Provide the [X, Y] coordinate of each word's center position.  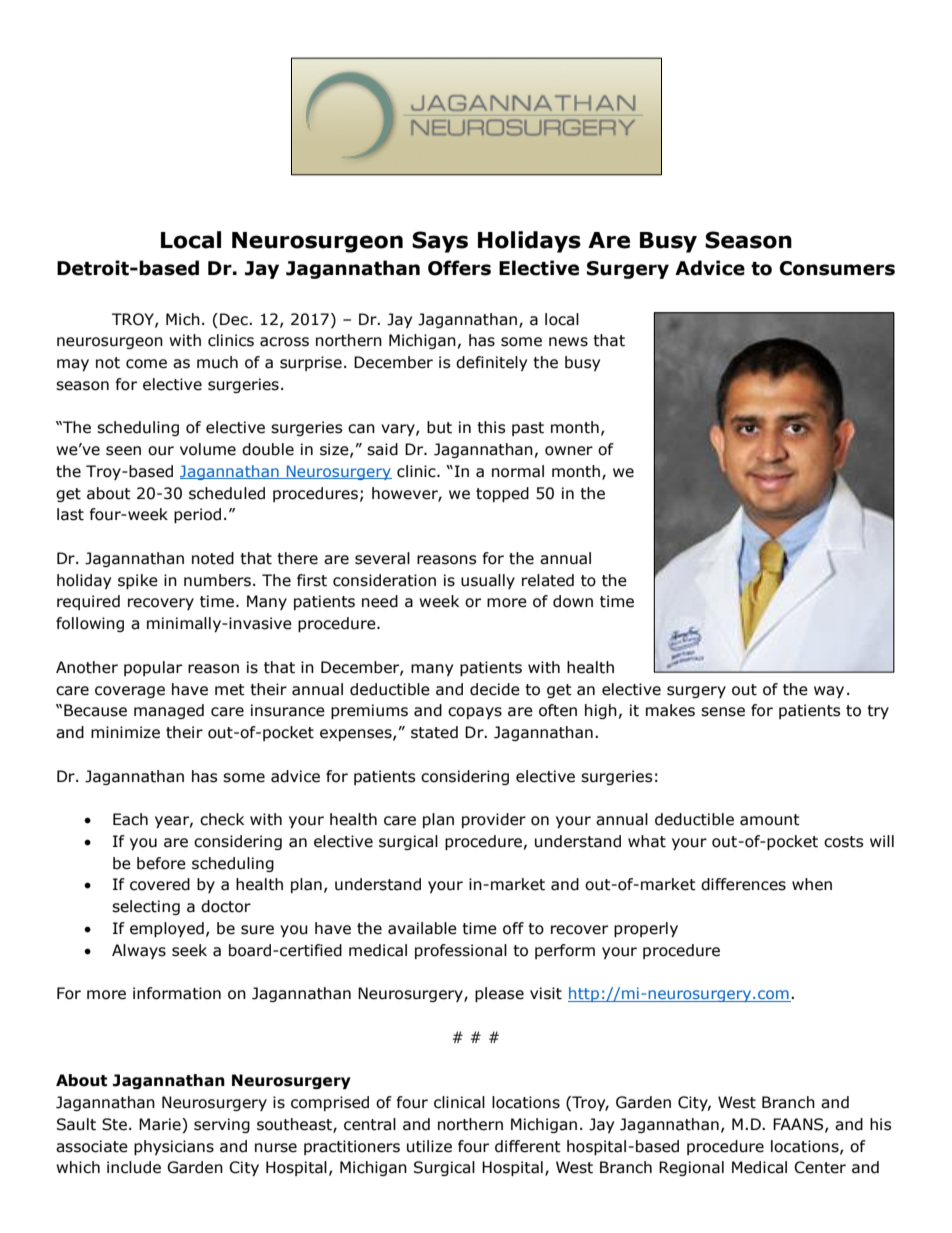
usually [488, 581]
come [146, 364]
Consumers [837, 268]
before [161, 863]
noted [213, 558]
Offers [459, 268]
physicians [174, 1147]
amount [770, 820]
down [573, 601]
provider [494, 820]
